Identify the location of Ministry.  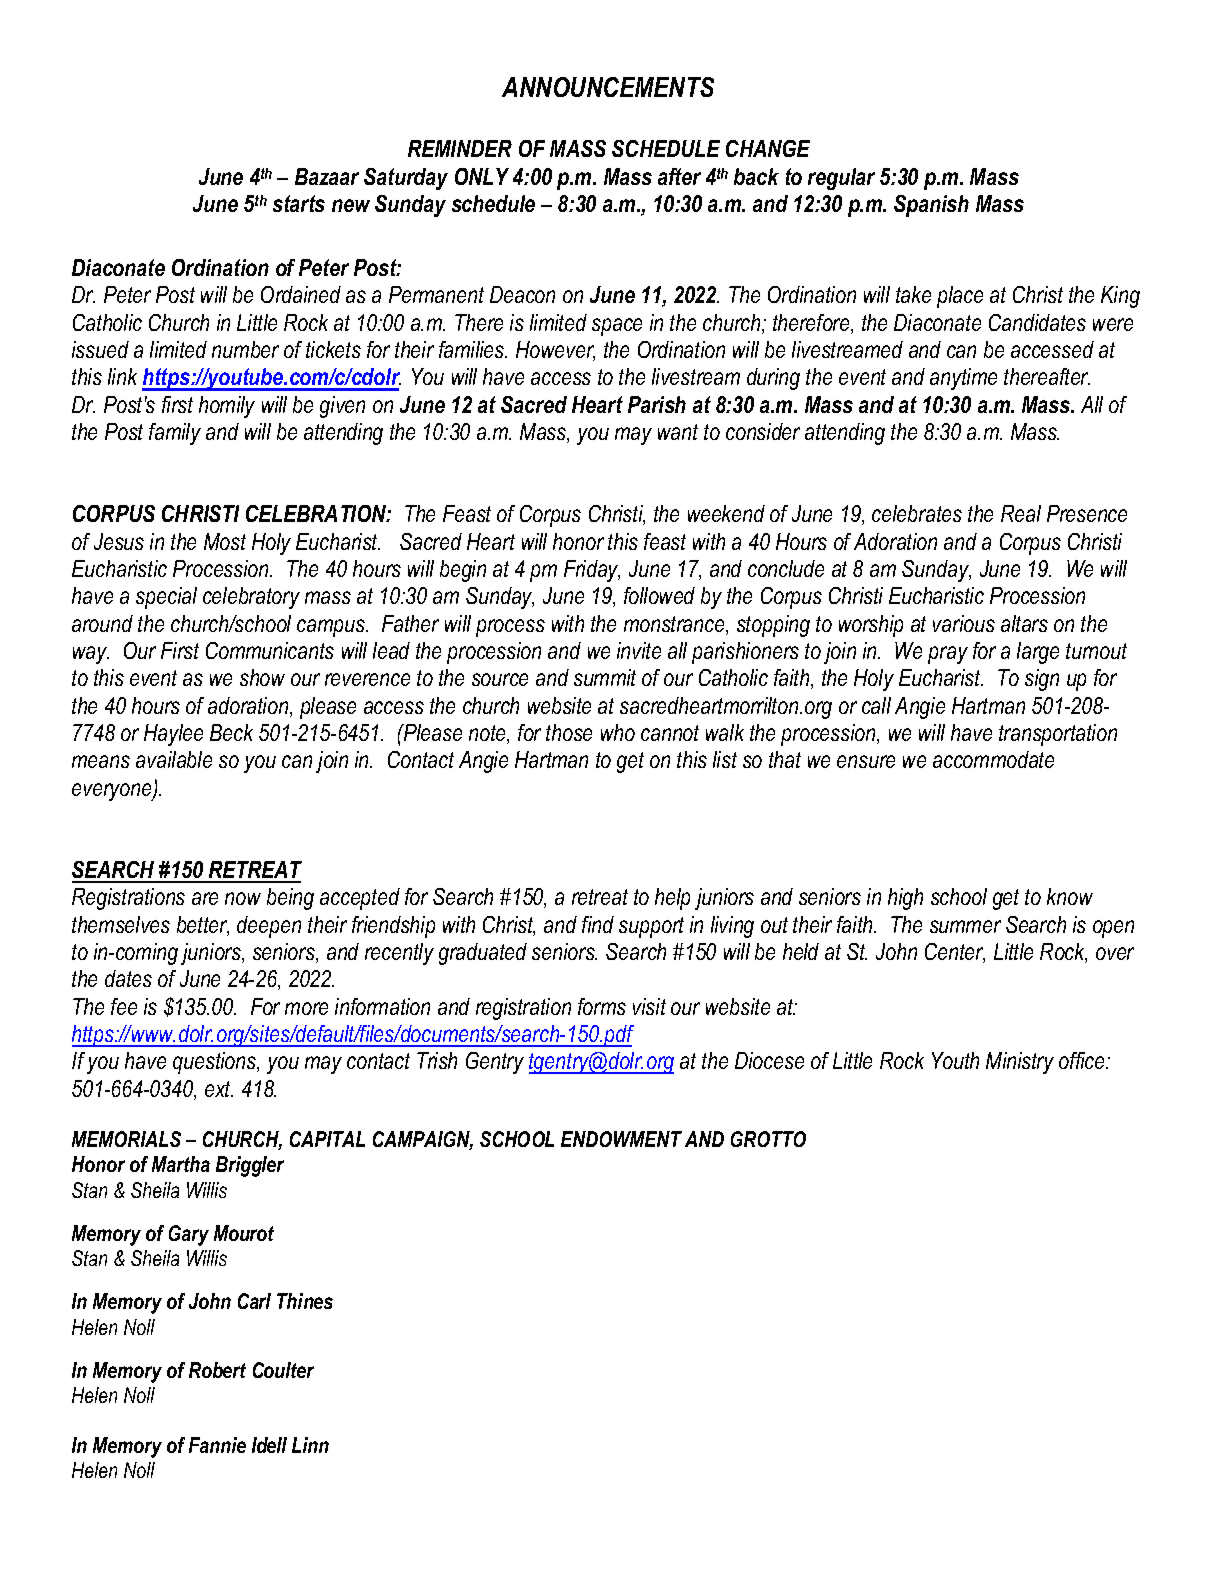
(1020, 1063).
